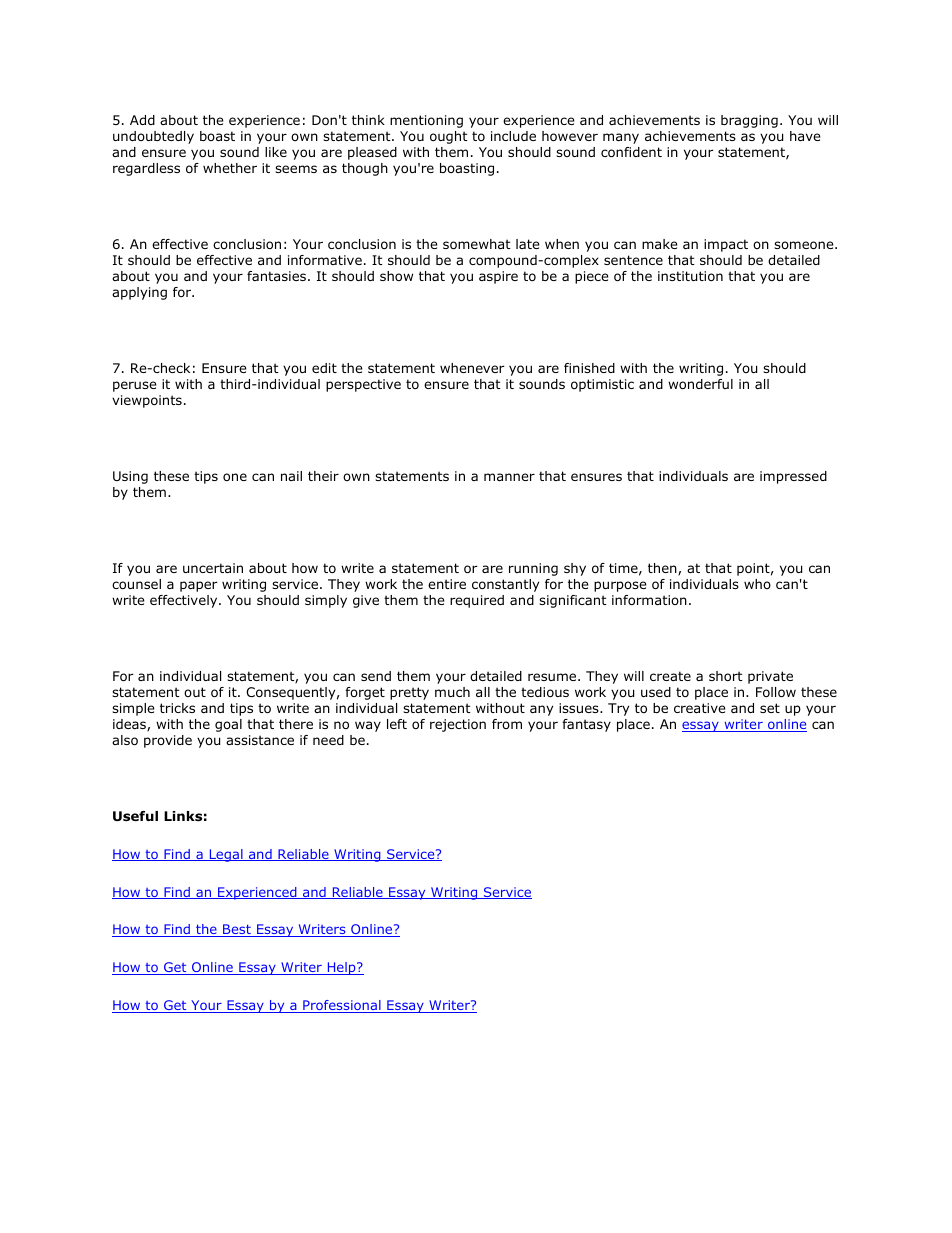 This screenshot has width=952, height=1233. I want to click on Best, so click(237, 930).
